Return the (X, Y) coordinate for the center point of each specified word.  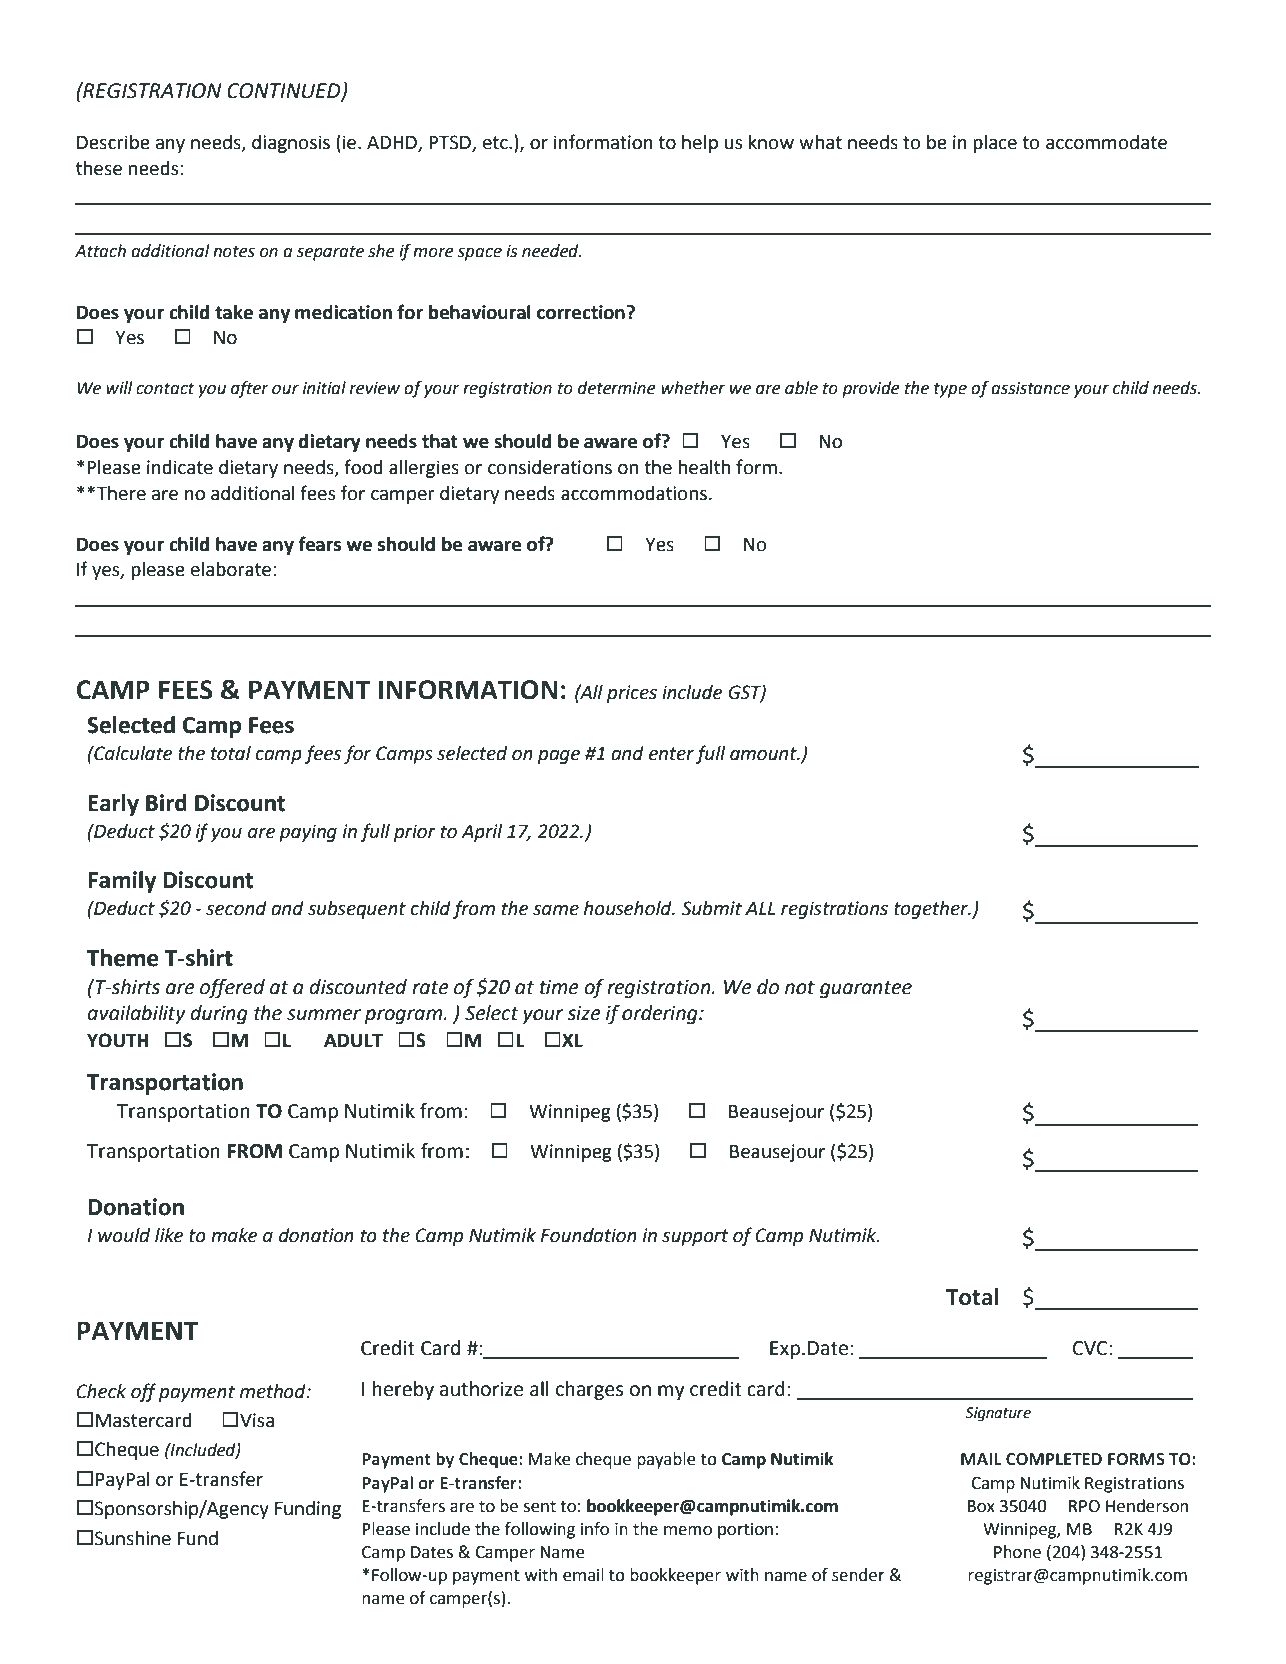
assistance (1030, 388)
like (169, 1235)
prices (632, 694)
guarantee (866, 989)
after (250, 389)
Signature (998, 1414)
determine (617, 388)
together (932, 910)
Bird (166, 803)
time (559, 987)
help (700, 144)
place (995, 144)
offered (232, 988)
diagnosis (291, 144)
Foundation (588, 1235)
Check (101, 1391)
